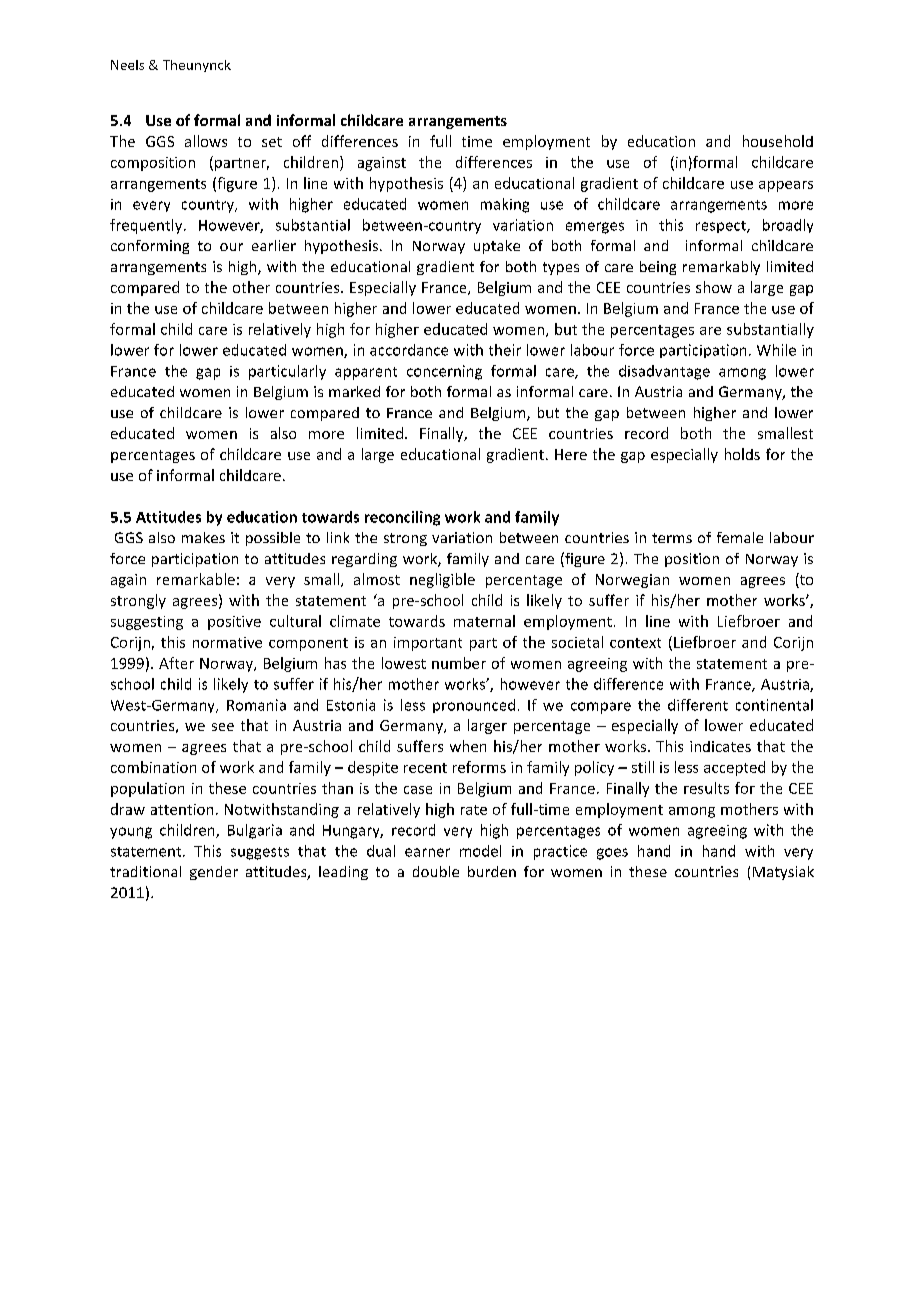 Image resolution: width=924 pixels, height=1308 pixels. Describe the element at coordinates (214, 873) in the screenshot. I see `gender` at that location.
